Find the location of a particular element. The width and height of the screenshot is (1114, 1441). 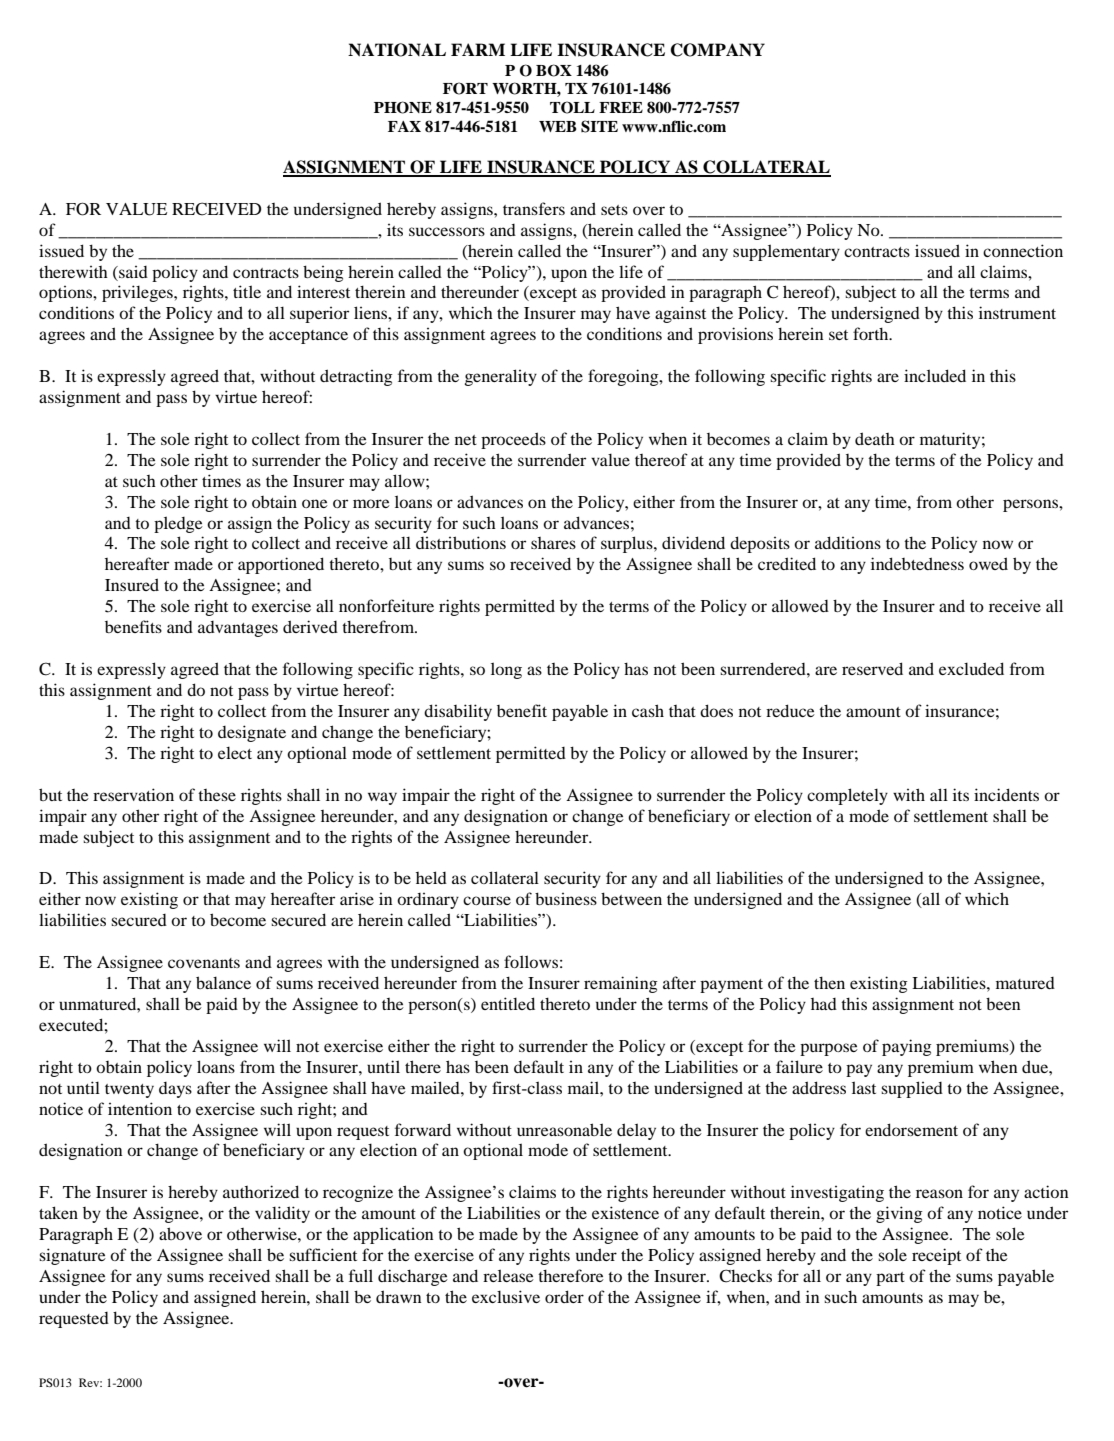

BOX is located at coordinates (554, 70).
